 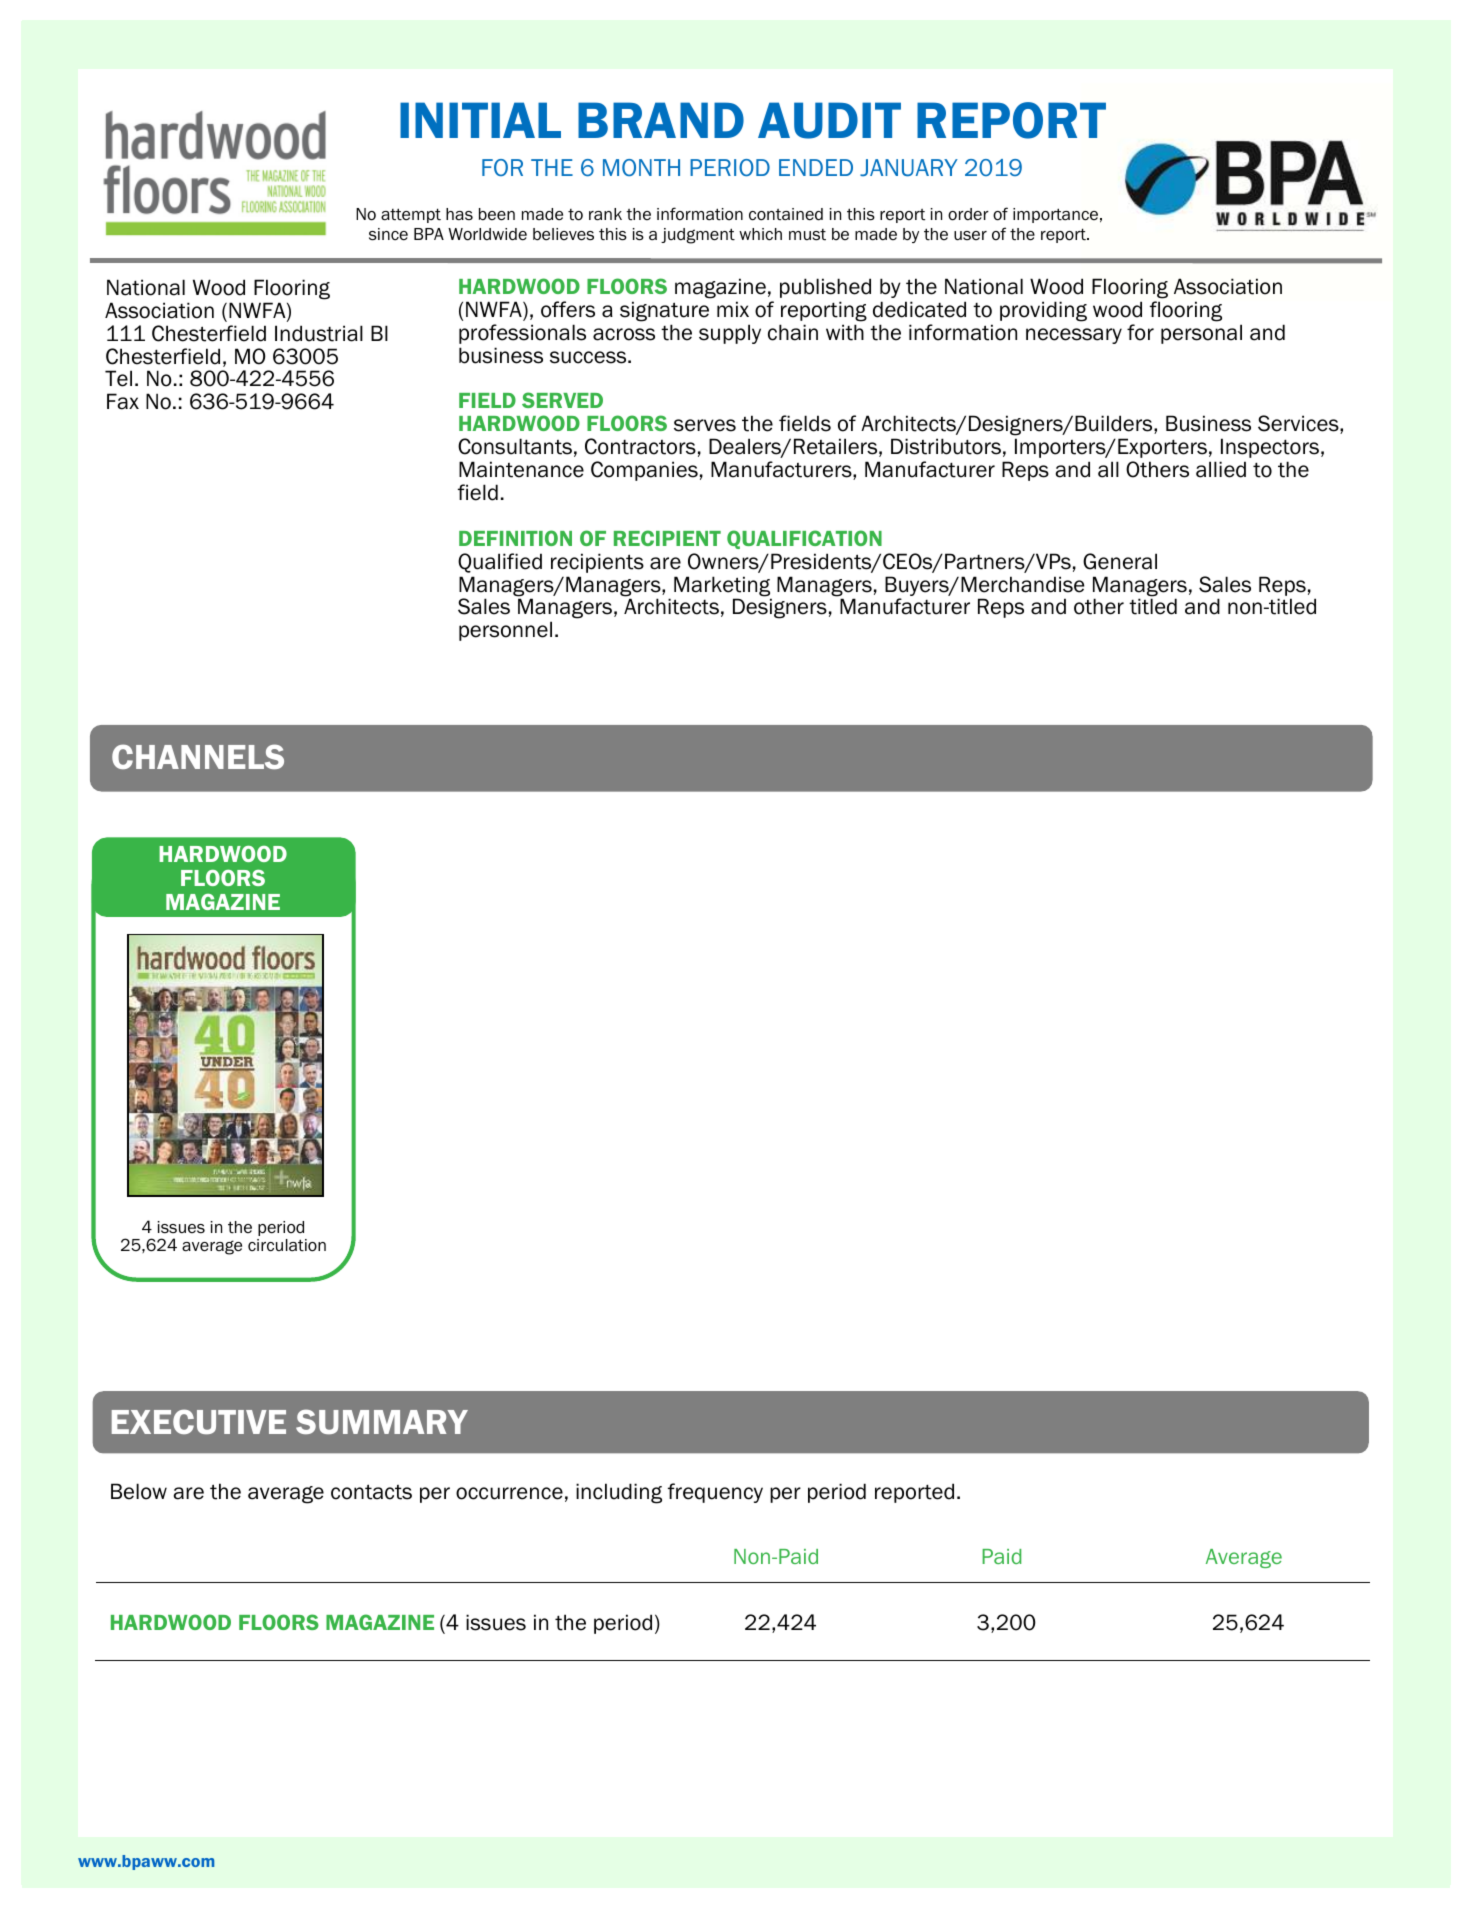 What do you see at coordinates (804, 539) in the screenshot?
I see `QUALIFICATION` at bounding box center [804, 539].
